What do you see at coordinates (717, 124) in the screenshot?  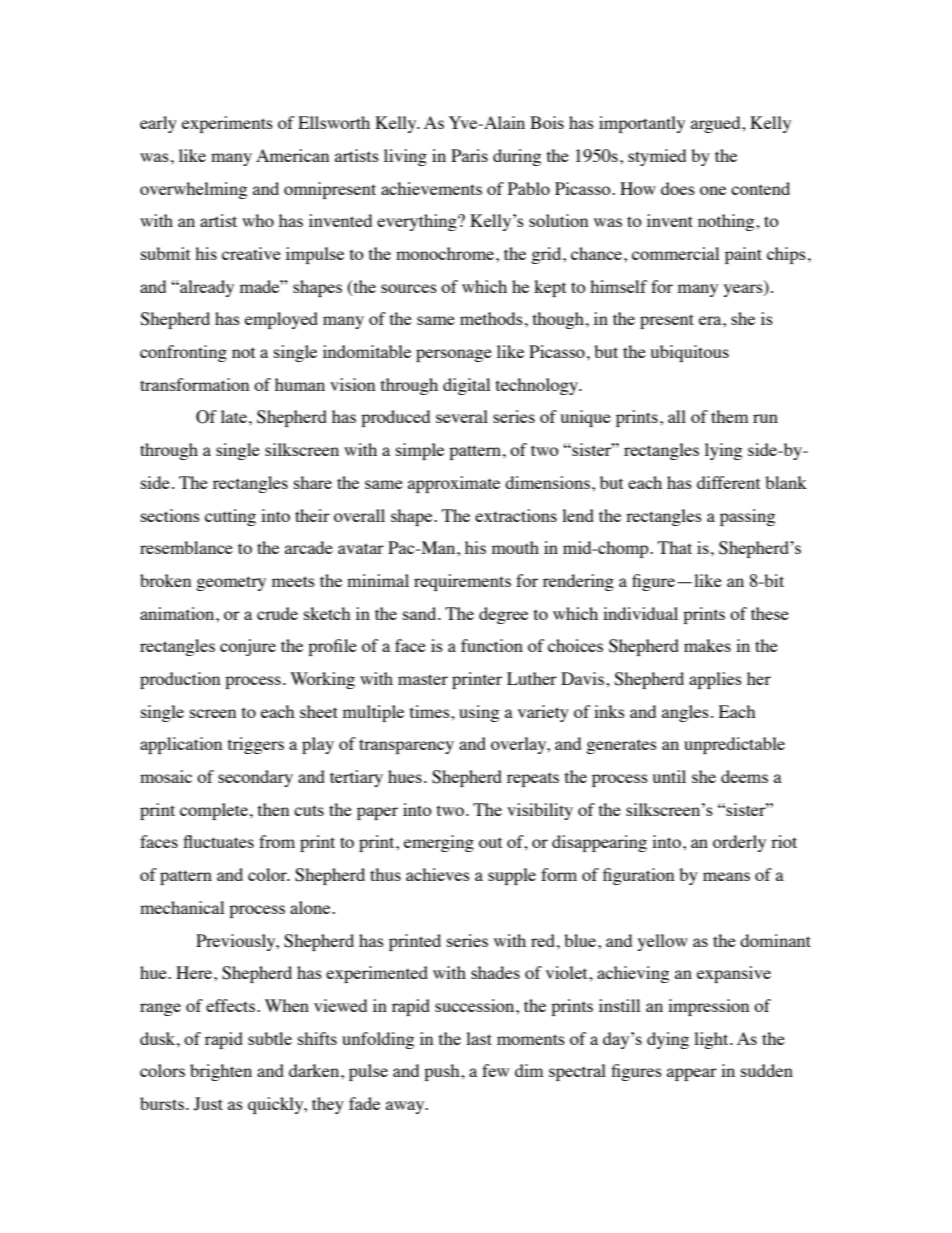 I see `argued` at bounding box center [717, 124].
